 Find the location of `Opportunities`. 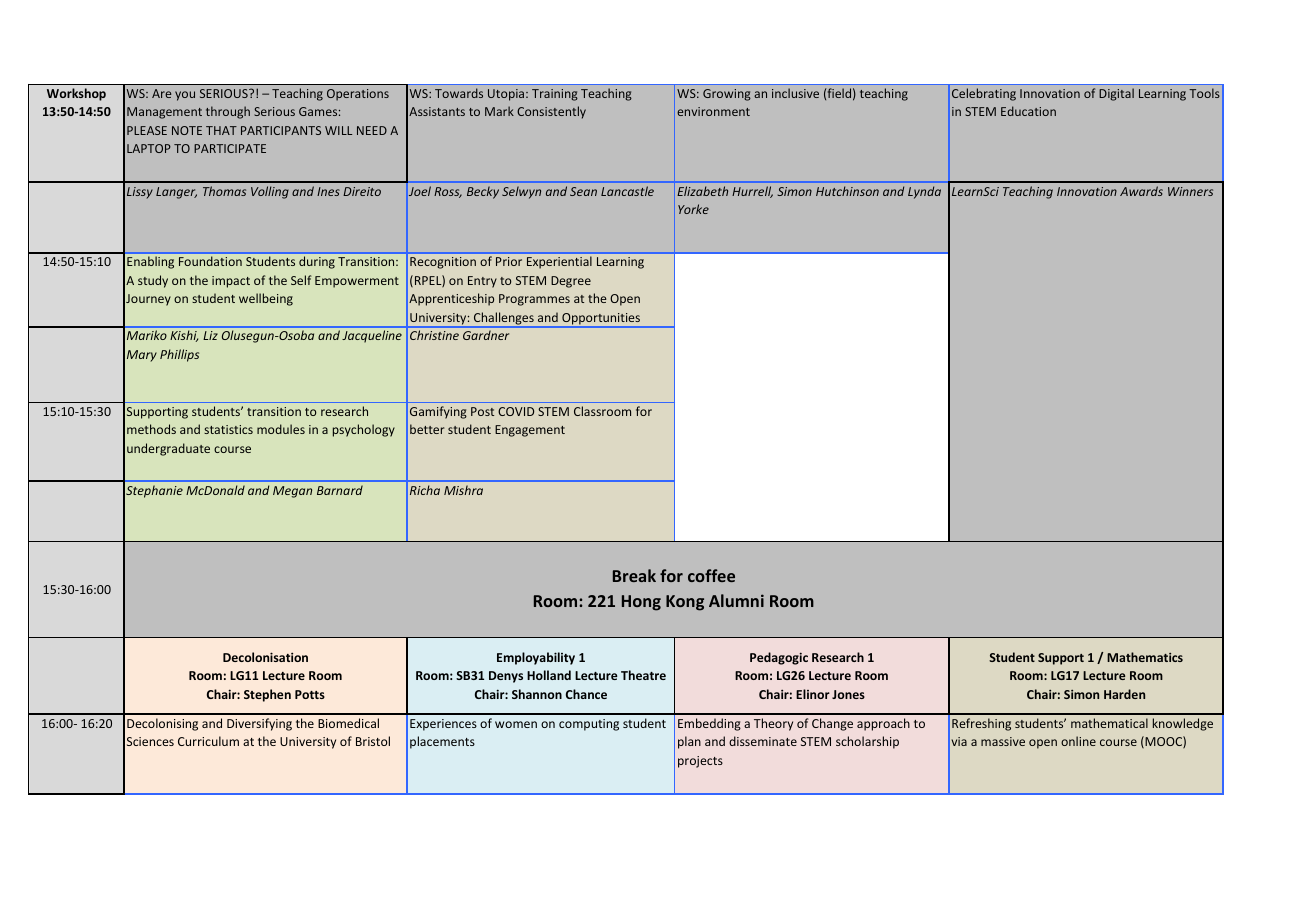

Opportunities is located at coordinates (601, 320).
